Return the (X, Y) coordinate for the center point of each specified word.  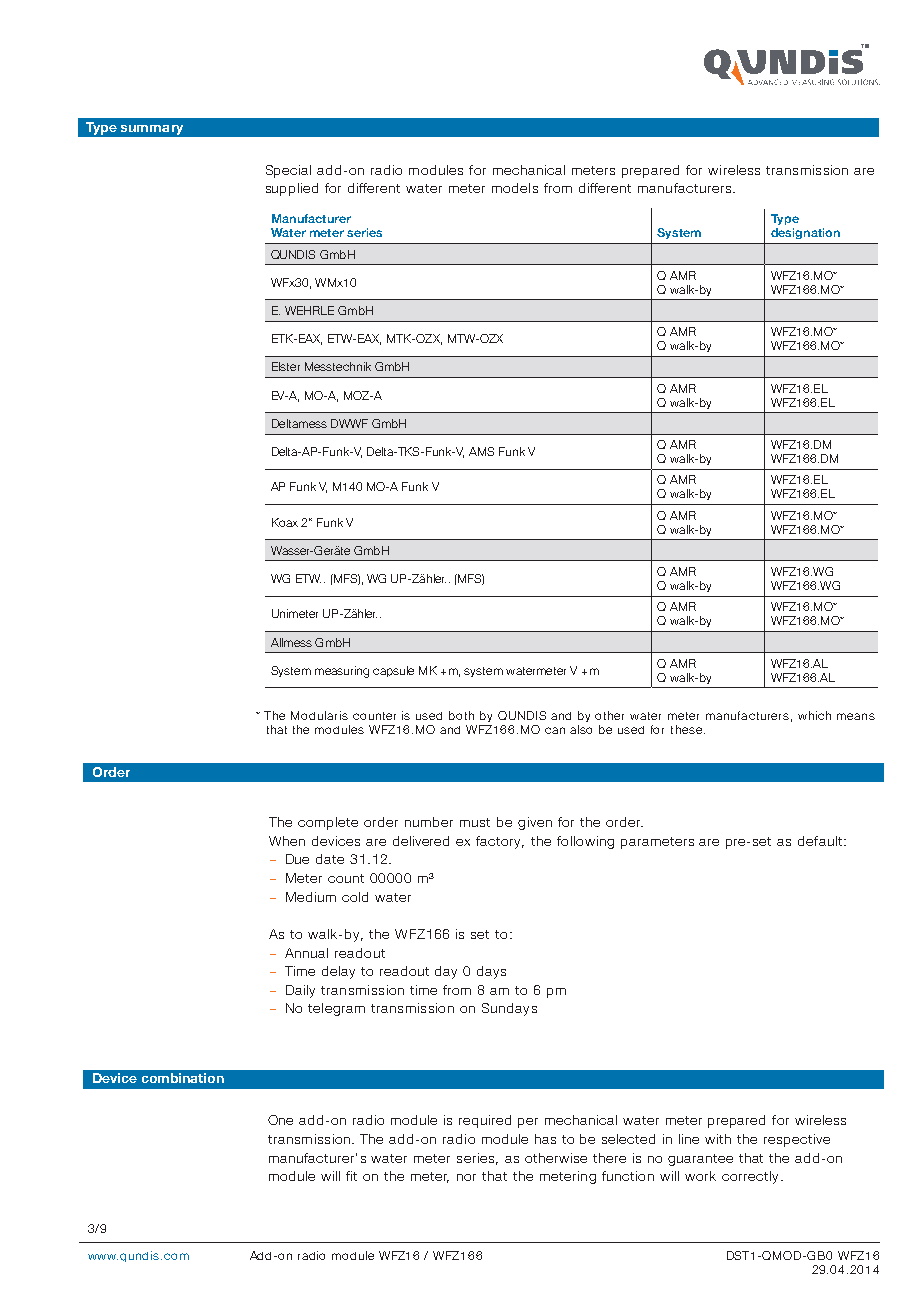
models (515, 188)
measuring (342, 672)
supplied (292, 189)
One (280, 1120)
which (814, 715)
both (461, 715)
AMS (481, 451)
